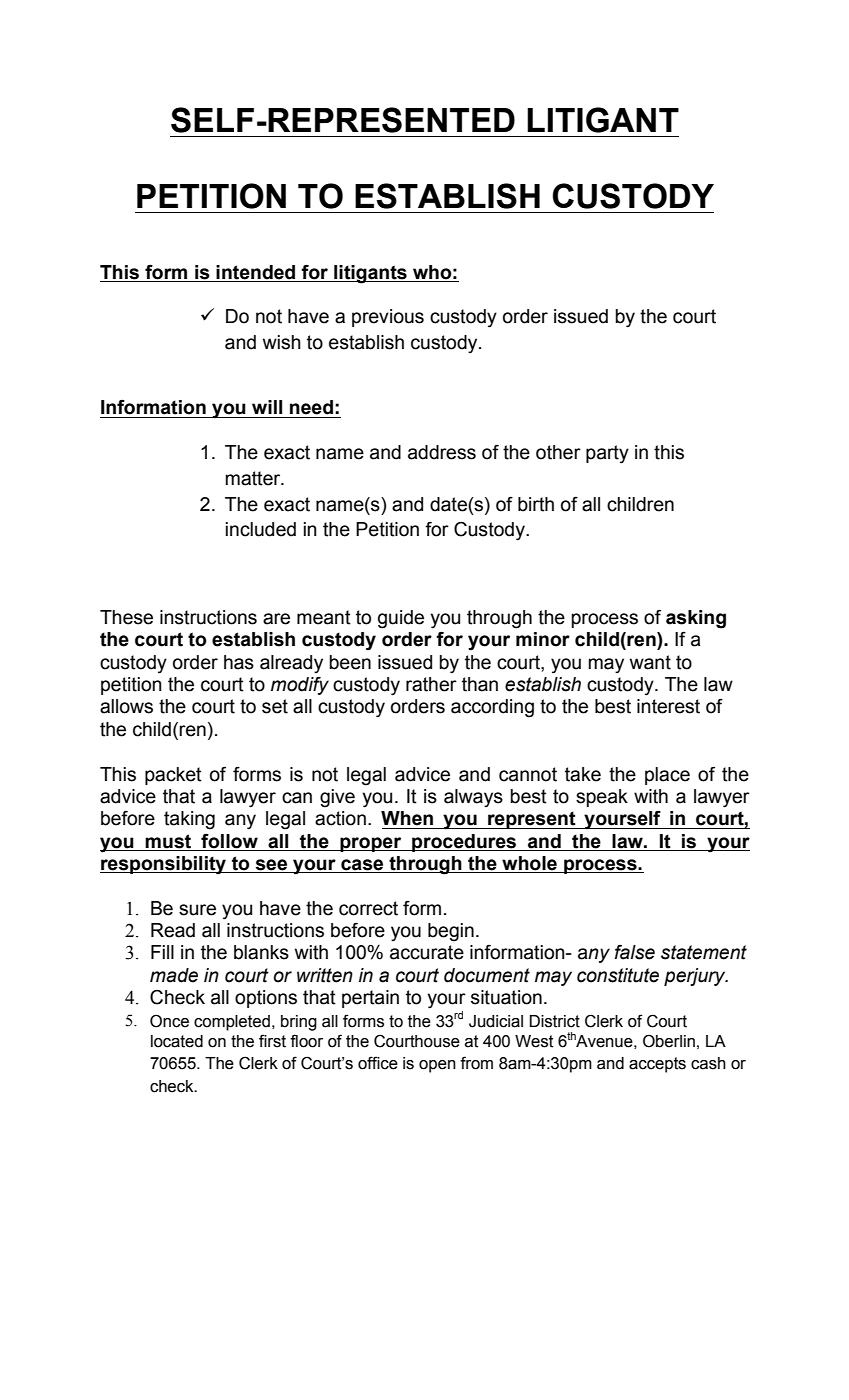  Describe the element at coordinates (255, 272) in the screenshot. I see `intended` at that location.
